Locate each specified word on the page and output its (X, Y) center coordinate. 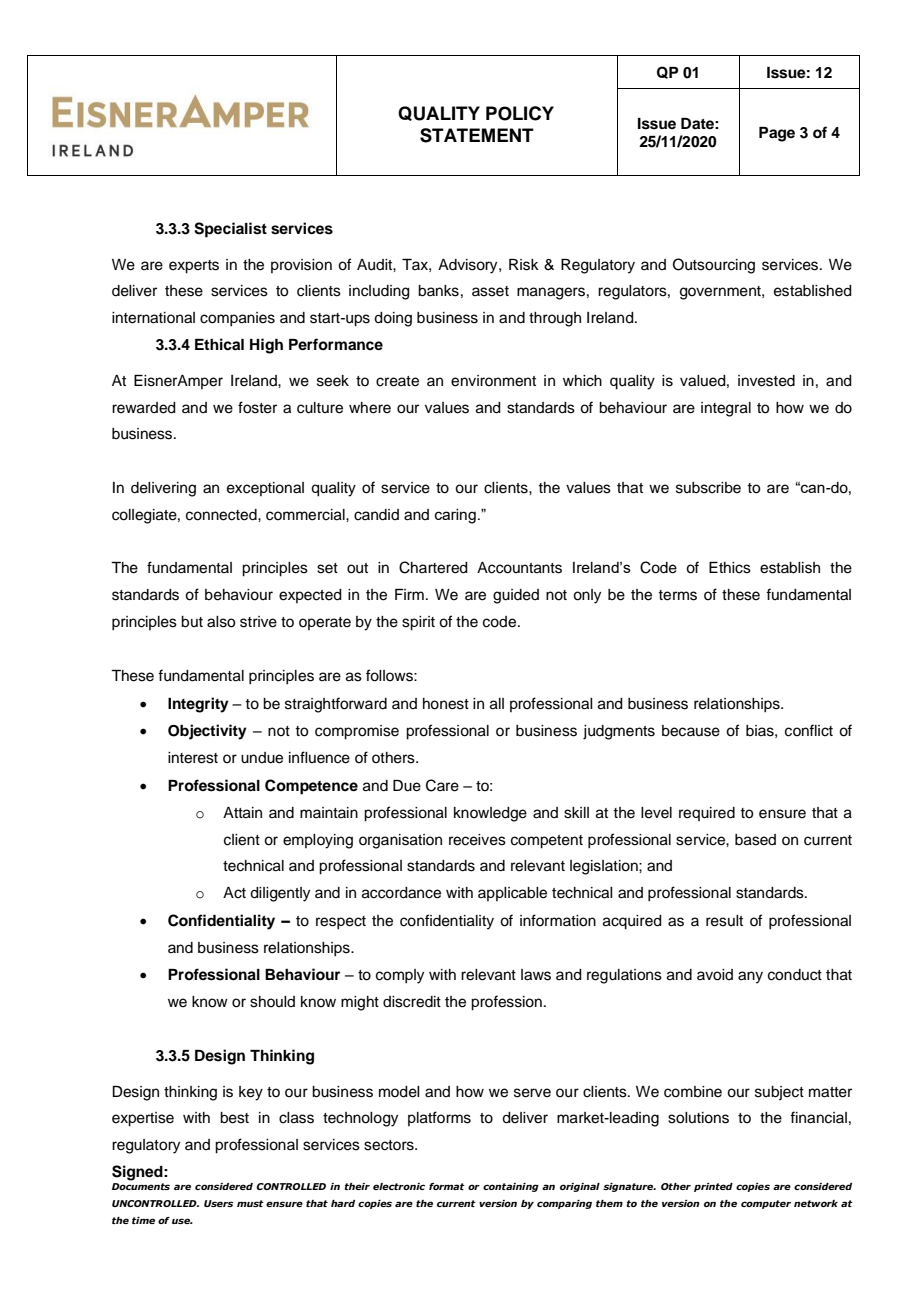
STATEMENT (477, 135)
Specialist (230, 230)
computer (766, 1204)
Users (218, 1203)
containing (511, 1187)
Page (777, 134)
